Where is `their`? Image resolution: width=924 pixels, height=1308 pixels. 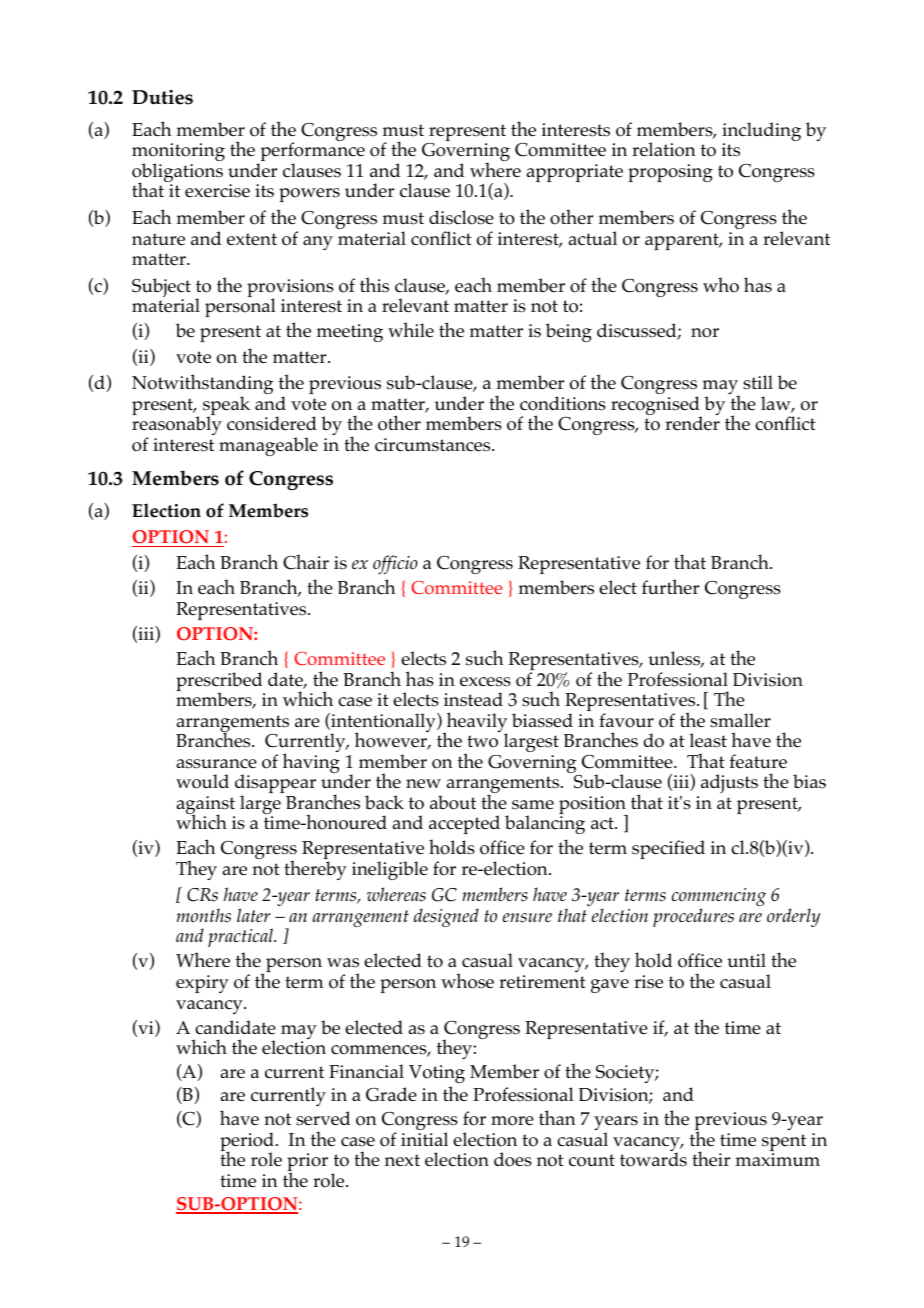 their is located at coordinates (711, 1159).
